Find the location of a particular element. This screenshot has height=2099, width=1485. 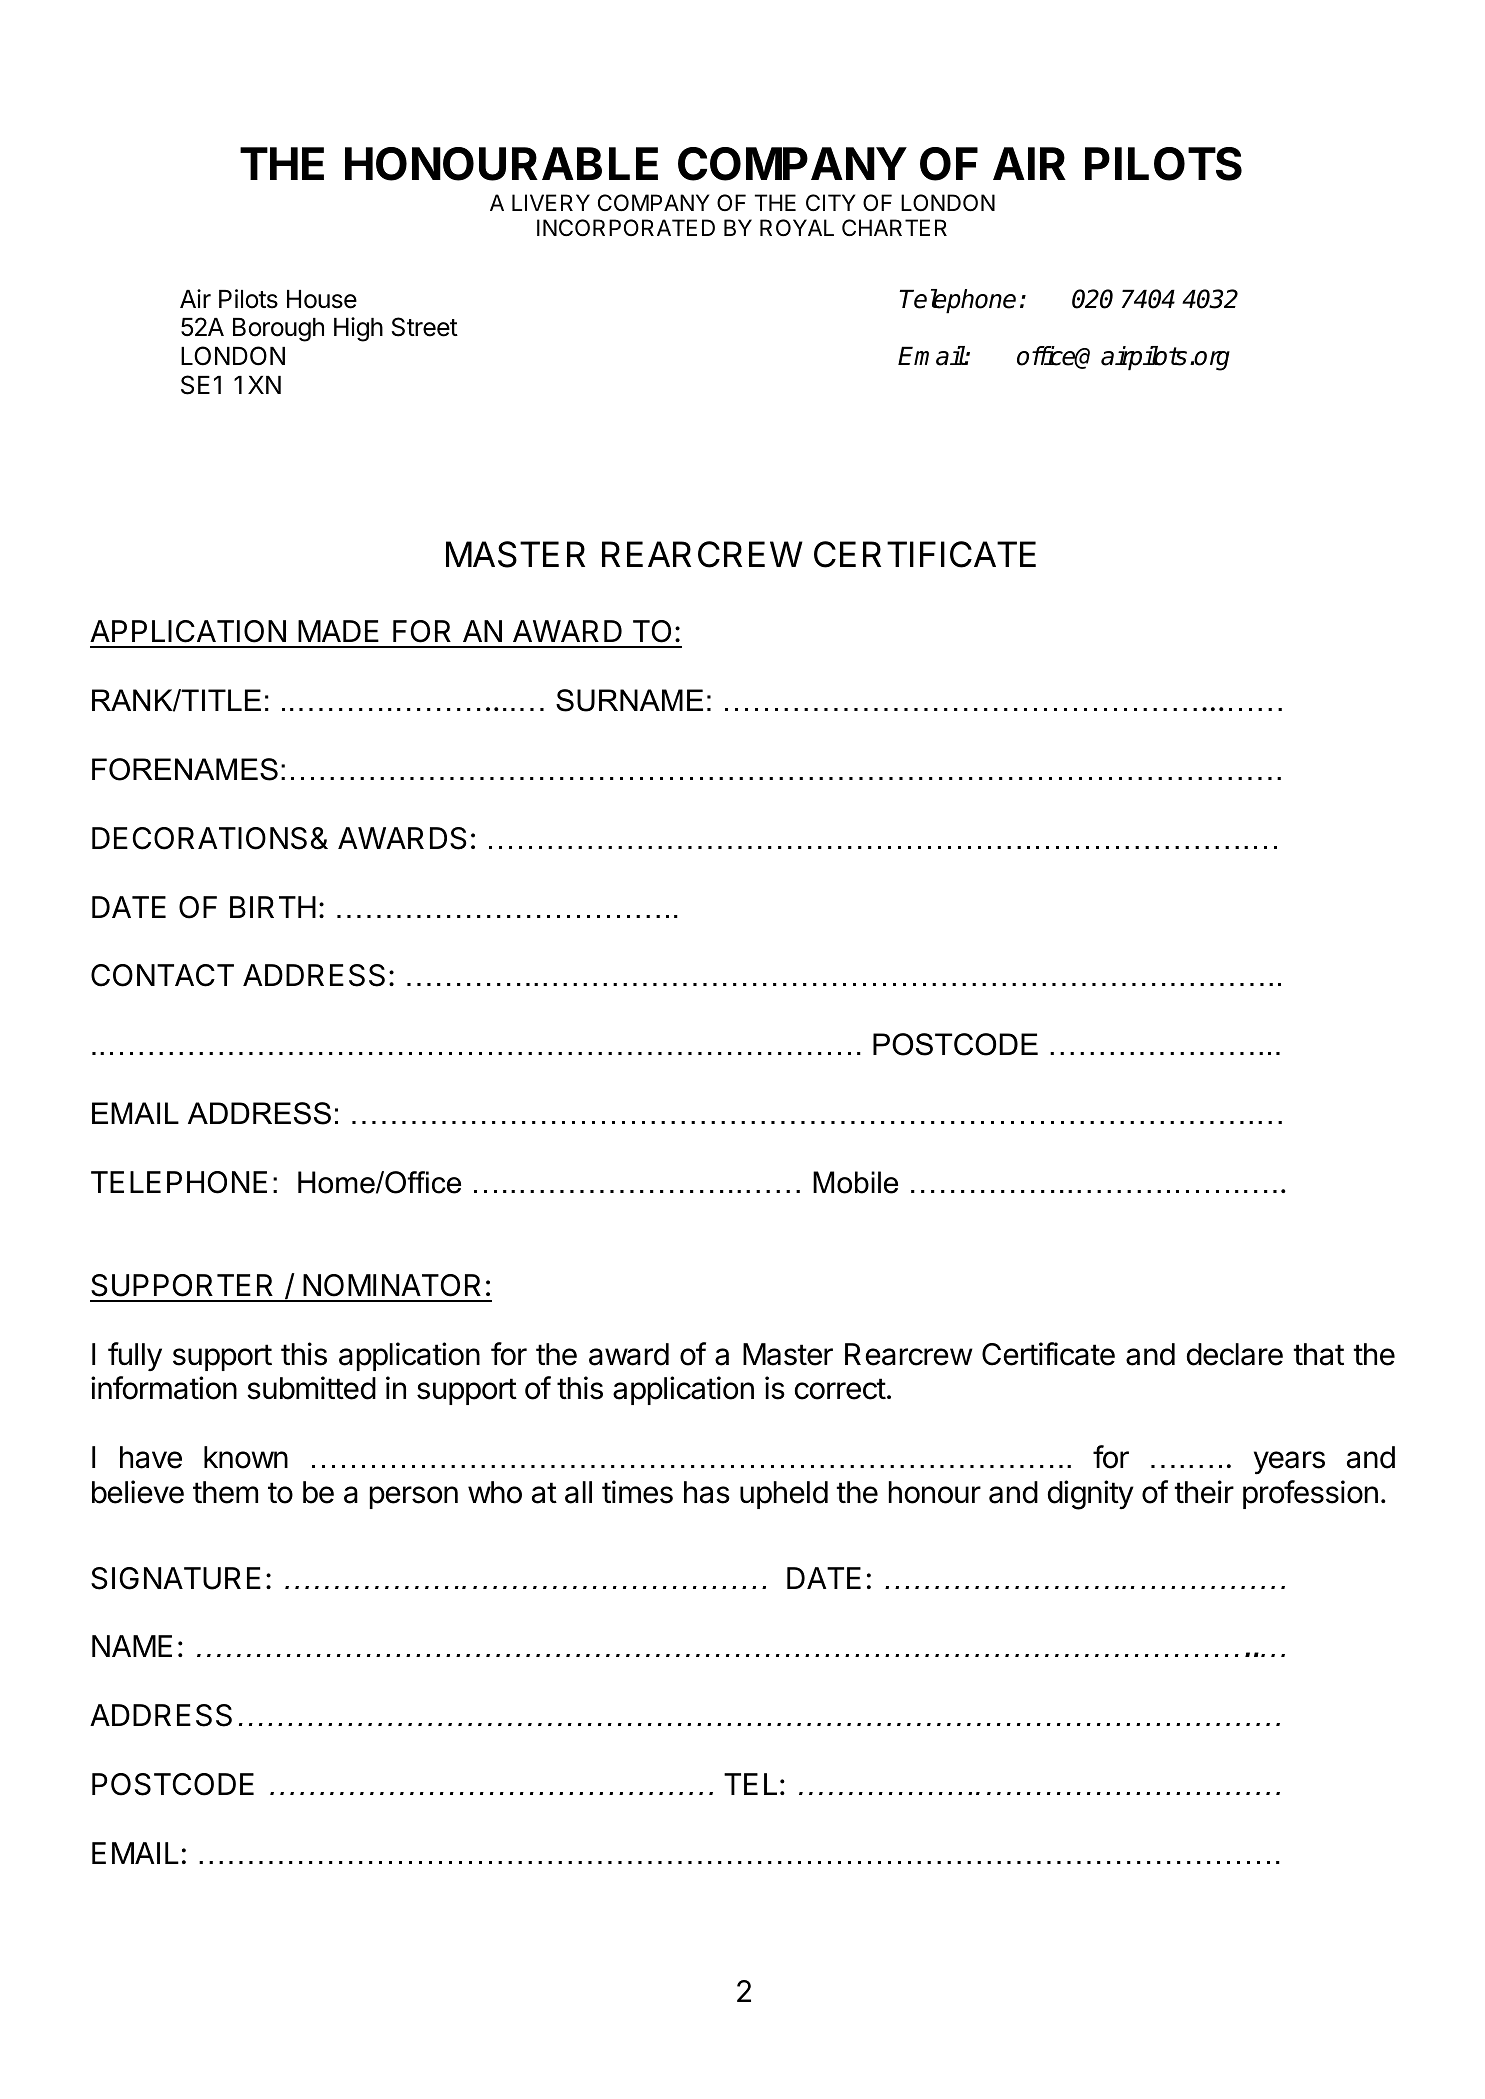

CHARTER is located at coordinates (894, 227).
